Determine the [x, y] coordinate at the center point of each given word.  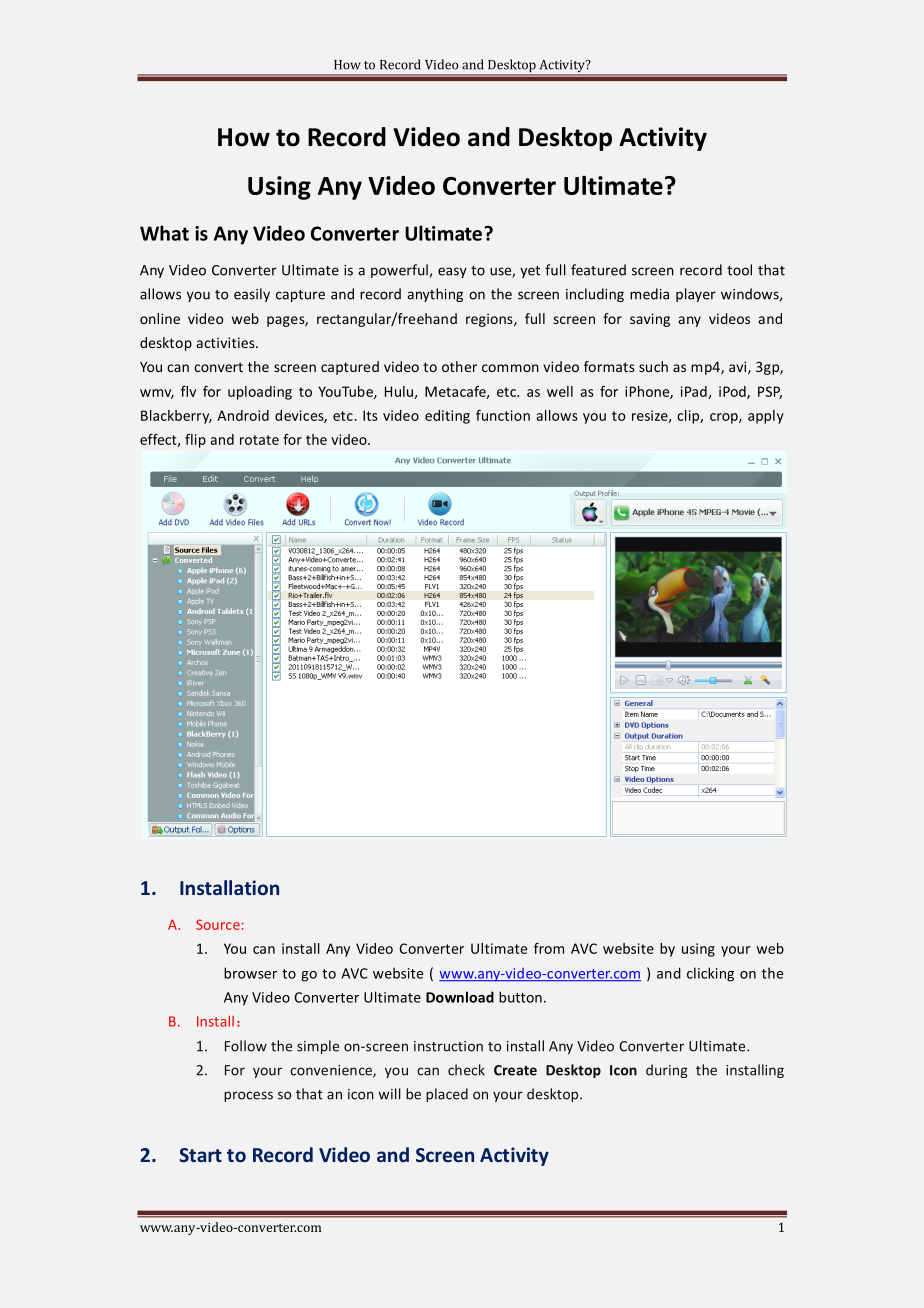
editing [447, 417]
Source [218, 924]
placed [447, 1095]
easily [252, 295]
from [549, 948]
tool [739, 270]
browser [250, 973]
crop [725, 418]
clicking [710, 974]
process [248, 1096]
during [667, 1071]
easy [452, 272]
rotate [259, 440]
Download [460, 997]
